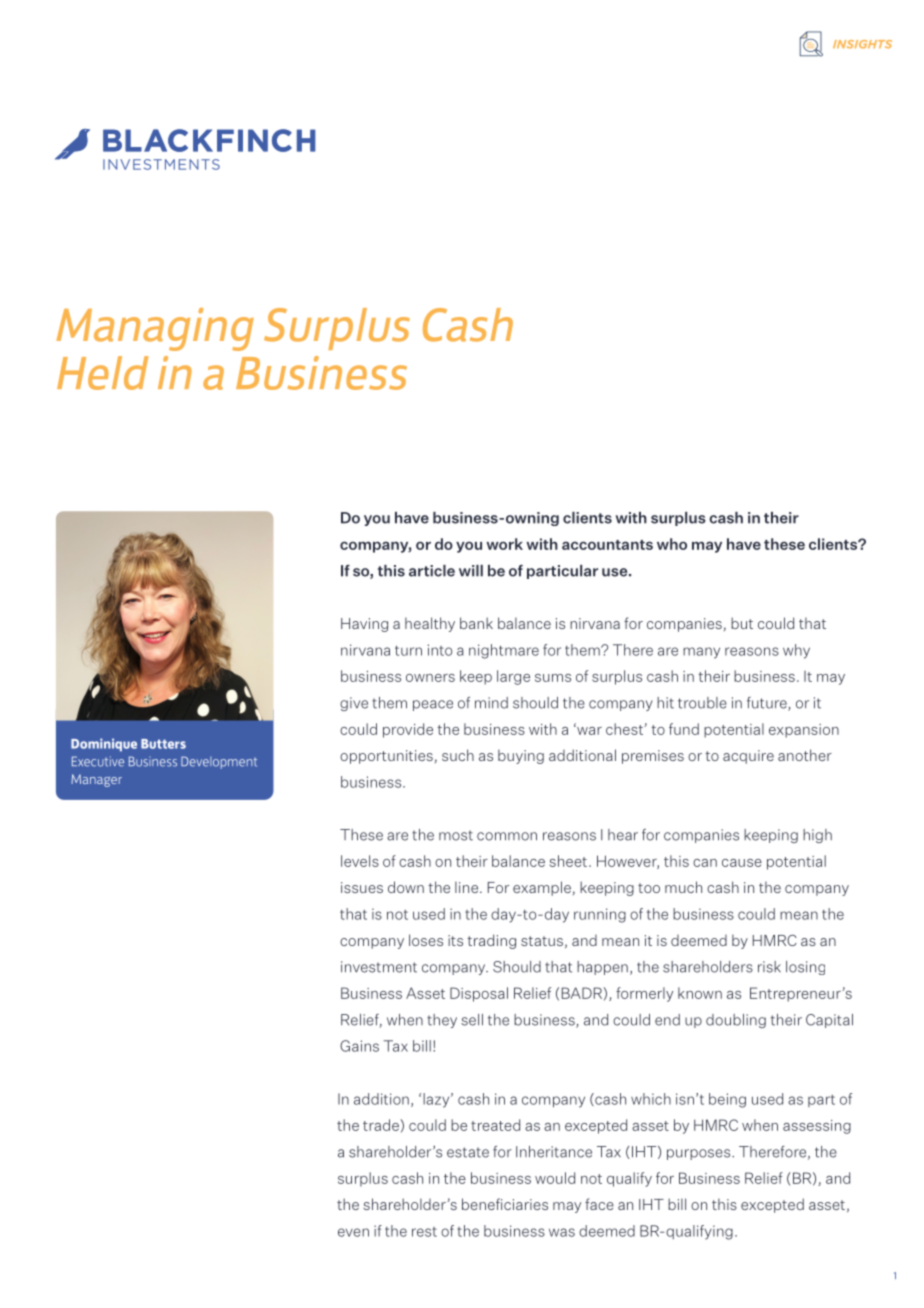 The width and height of the screenshot is (924, 1308). What do you see at coordinates (505, 1204) in the screenshot?
I see `beneficiaries` at bounding box center [505, 1204].
